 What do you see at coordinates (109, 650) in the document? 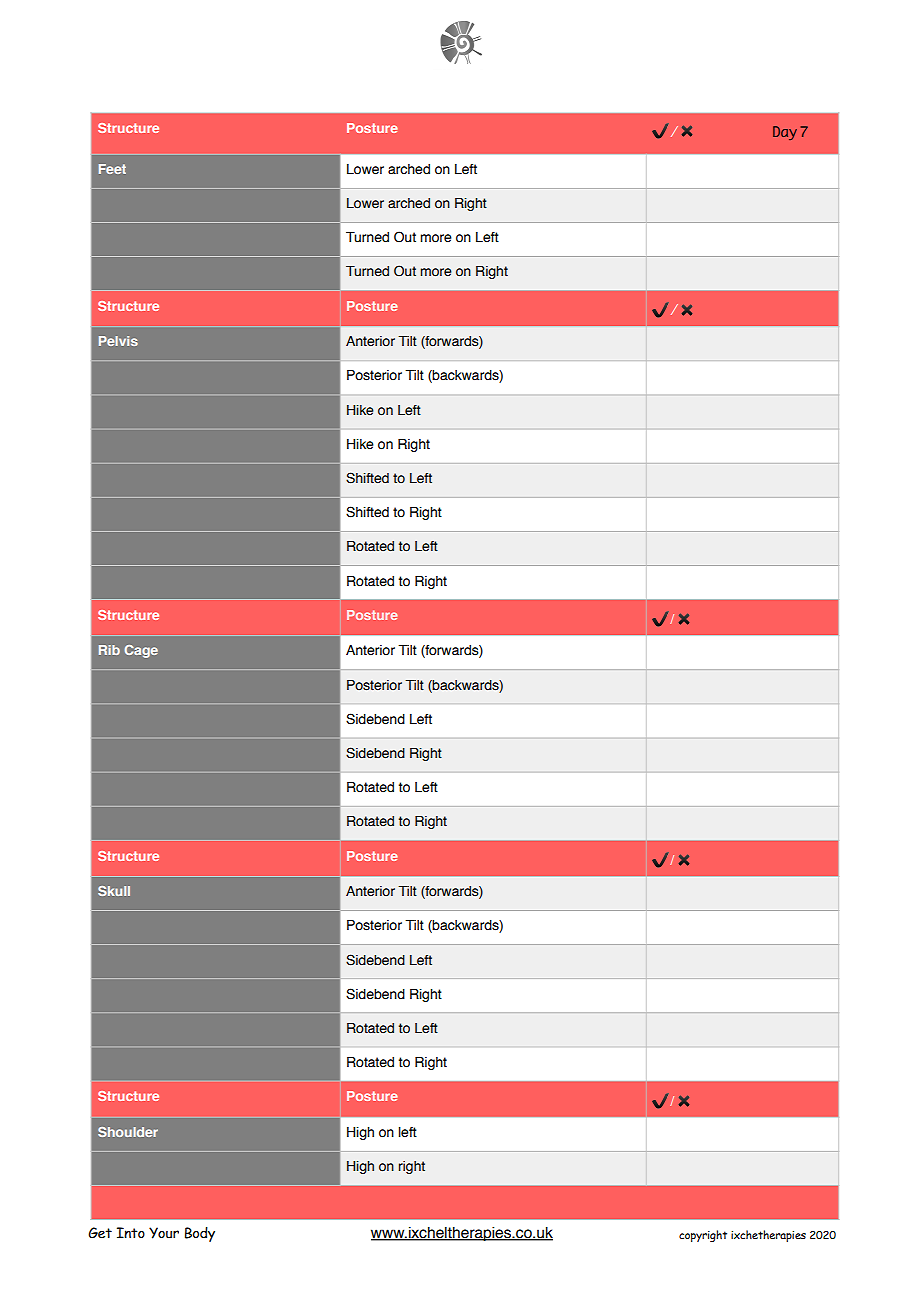
I see `Rib` at bounding box center [109, 650].
